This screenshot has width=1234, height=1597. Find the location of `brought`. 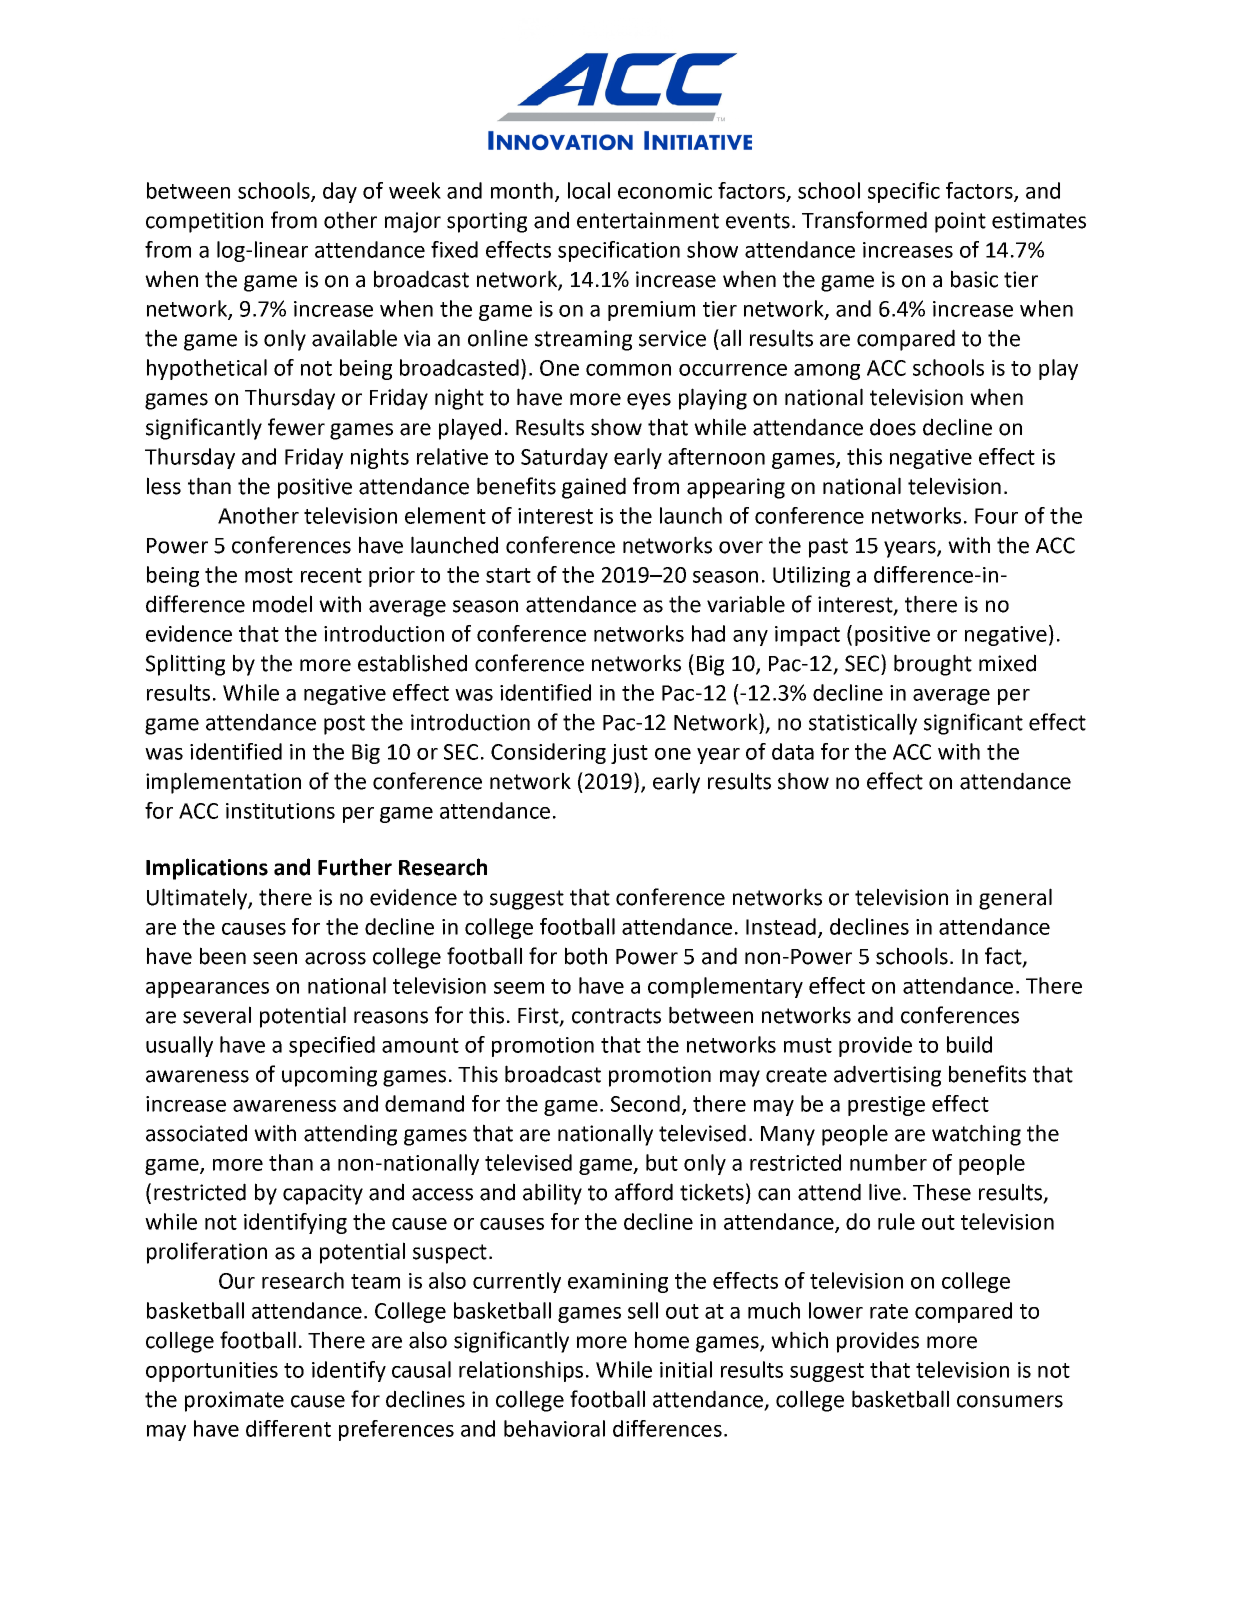

brought is located at coordinates (933, 665).
